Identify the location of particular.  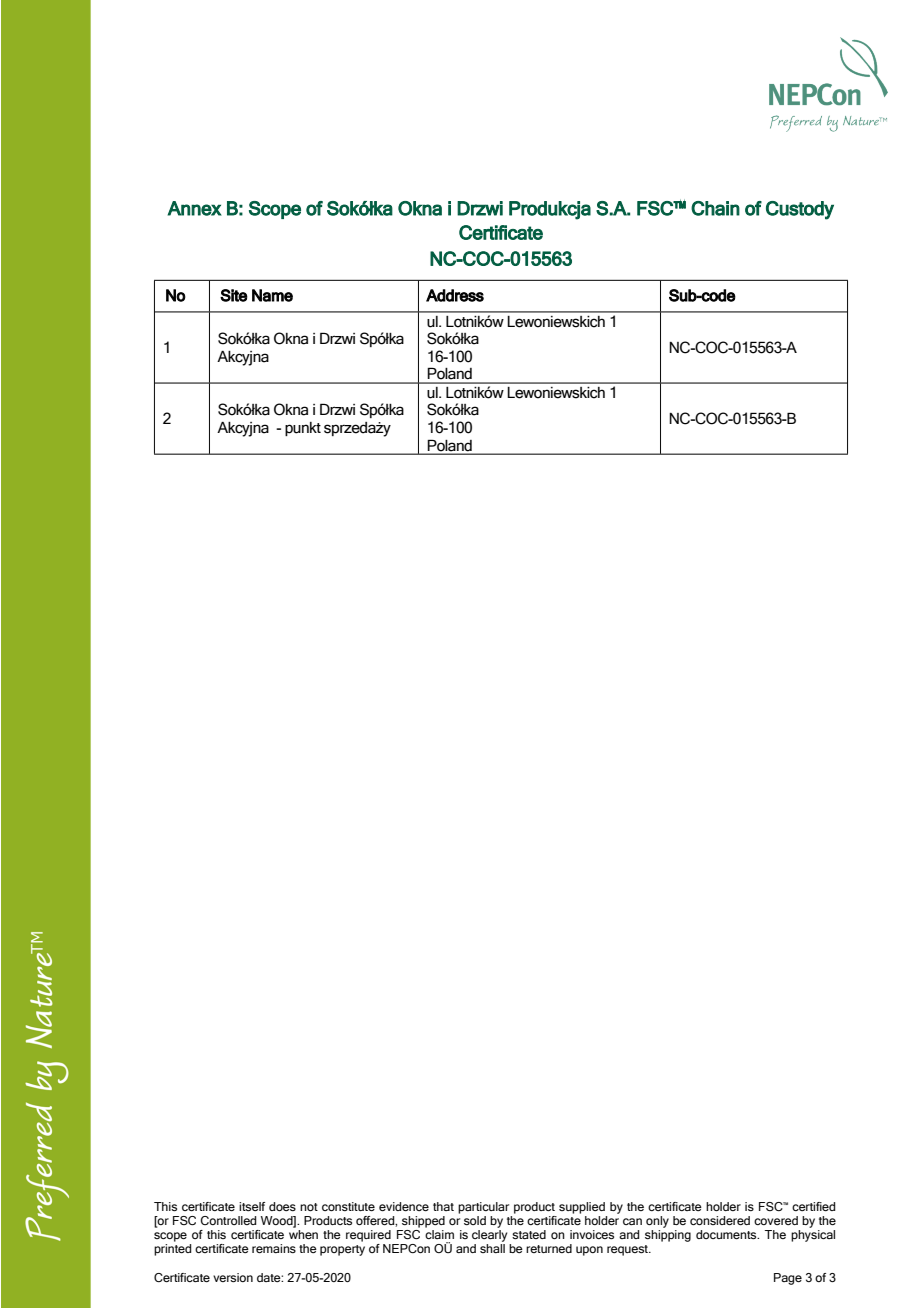
(483, 1208).
